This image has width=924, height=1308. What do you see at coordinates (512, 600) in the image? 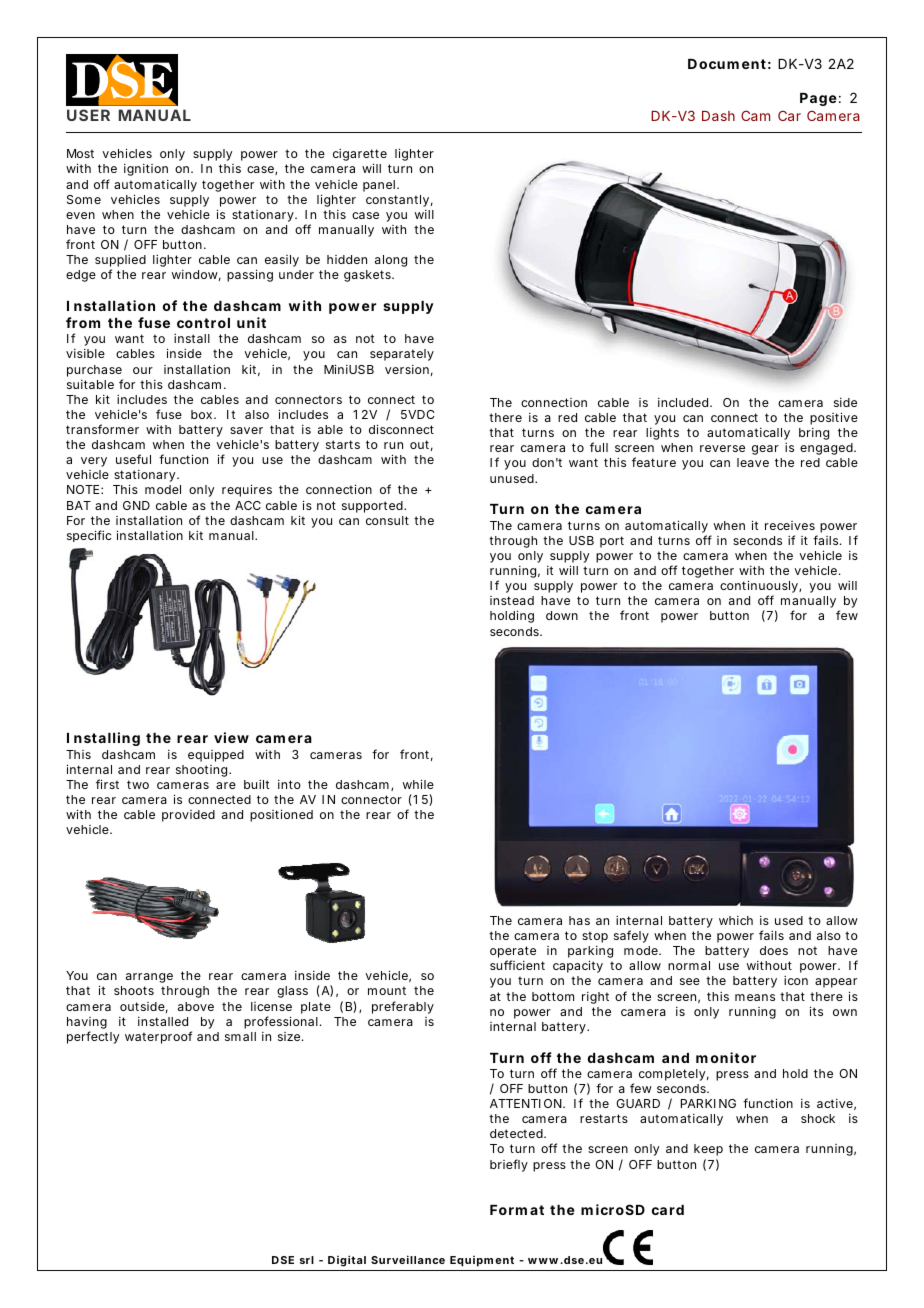
I see `instead` at bounding box center [512, 600].
